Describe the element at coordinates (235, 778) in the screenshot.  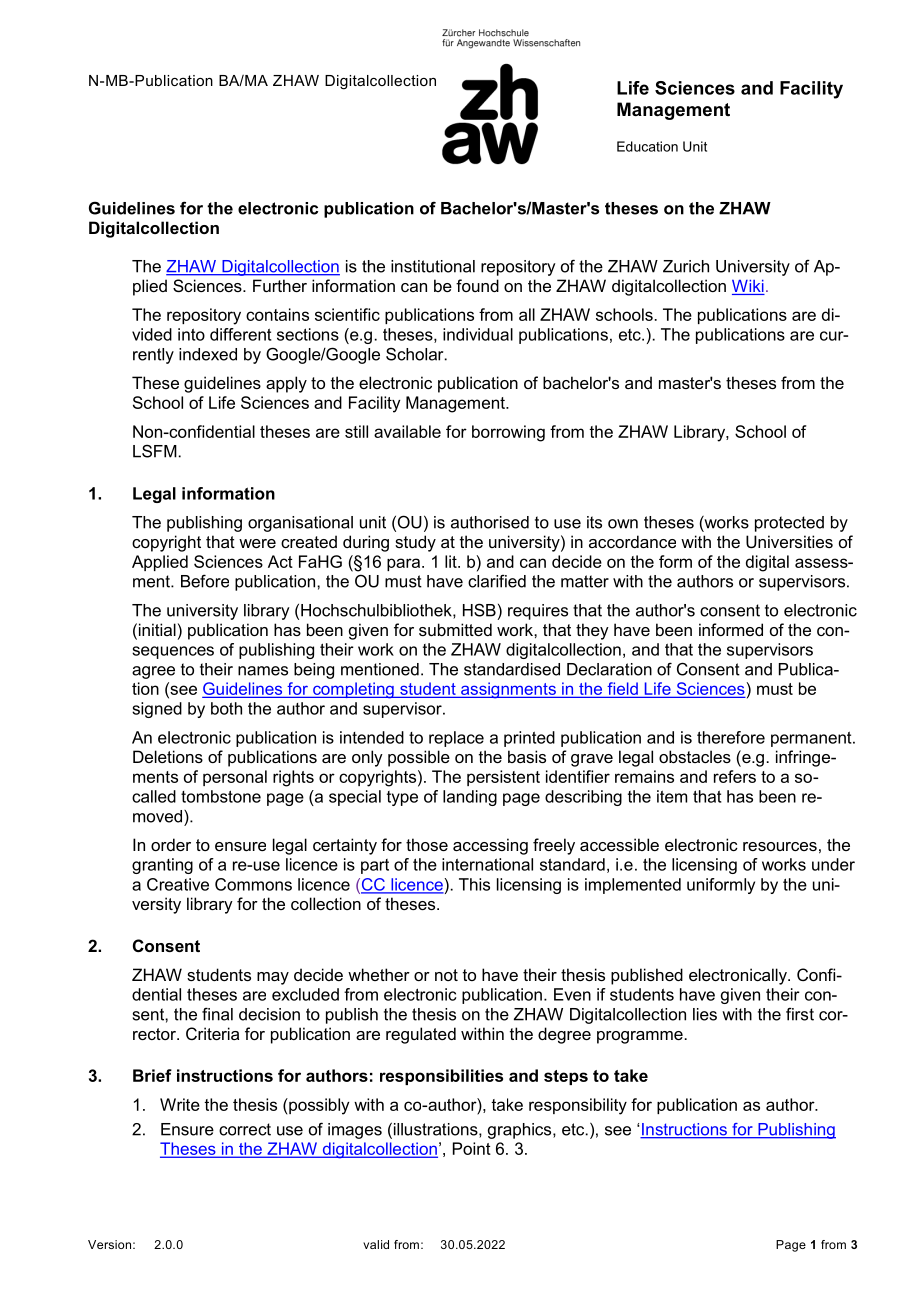
I see `personal` at that location.
